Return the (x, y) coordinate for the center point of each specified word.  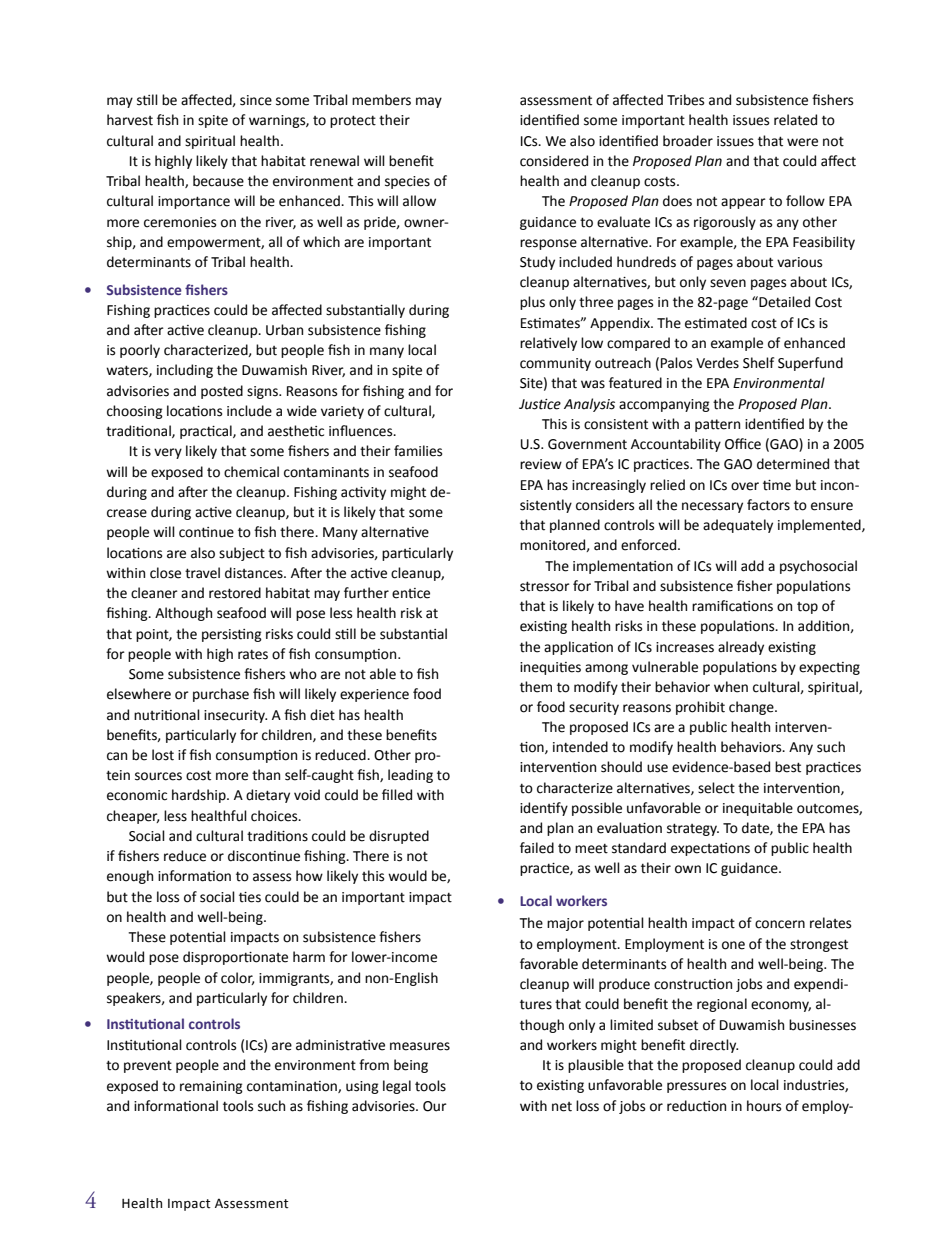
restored (235, 593)
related (795, 120)
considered (554, 161)
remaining (211, 1087)
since (256, 100)
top (807, 608)
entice (411, 593)
